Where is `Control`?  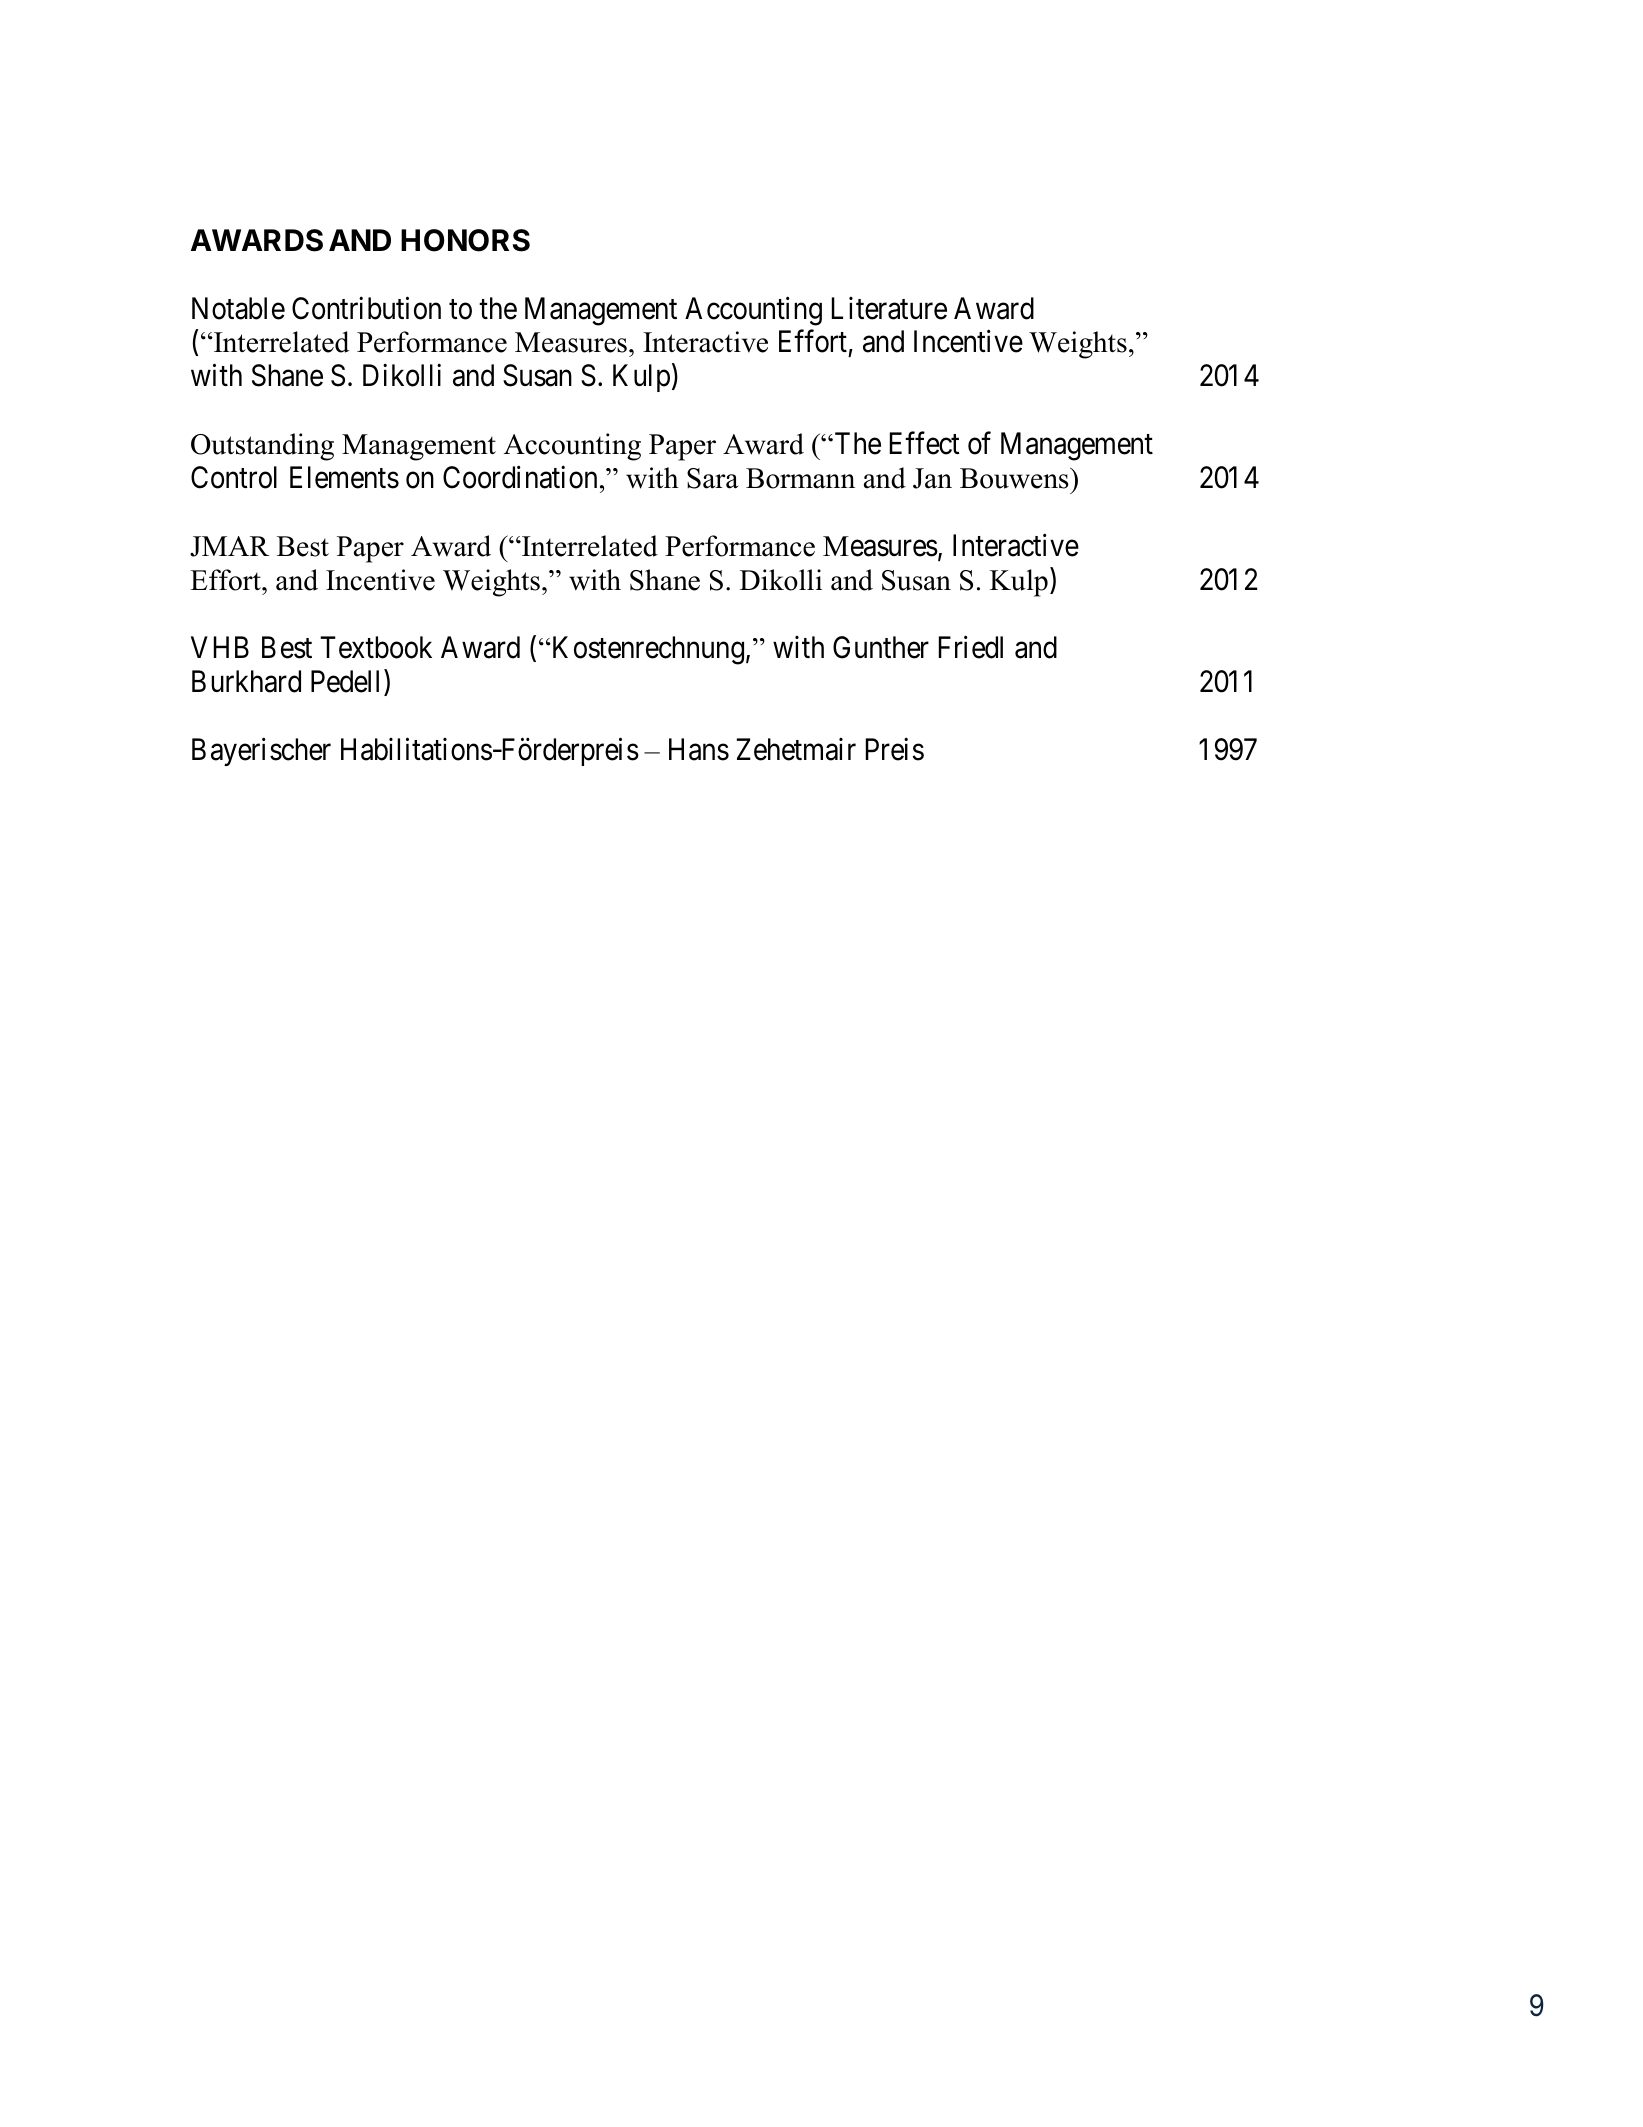 Control is located at coordinates (234, 477).
